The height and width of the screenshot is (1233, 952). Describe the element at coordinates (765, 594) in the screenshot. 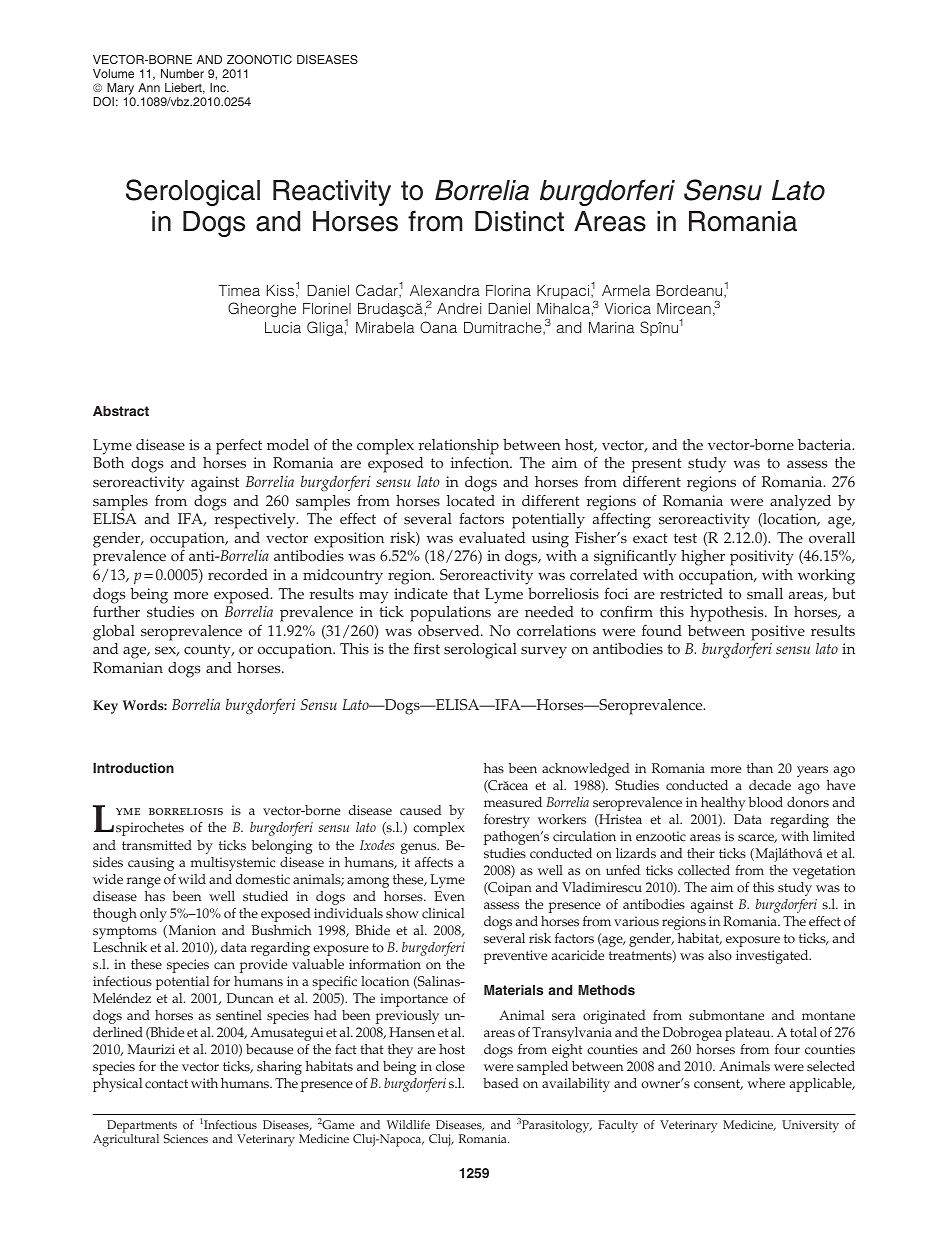

I see `small` at that location.
